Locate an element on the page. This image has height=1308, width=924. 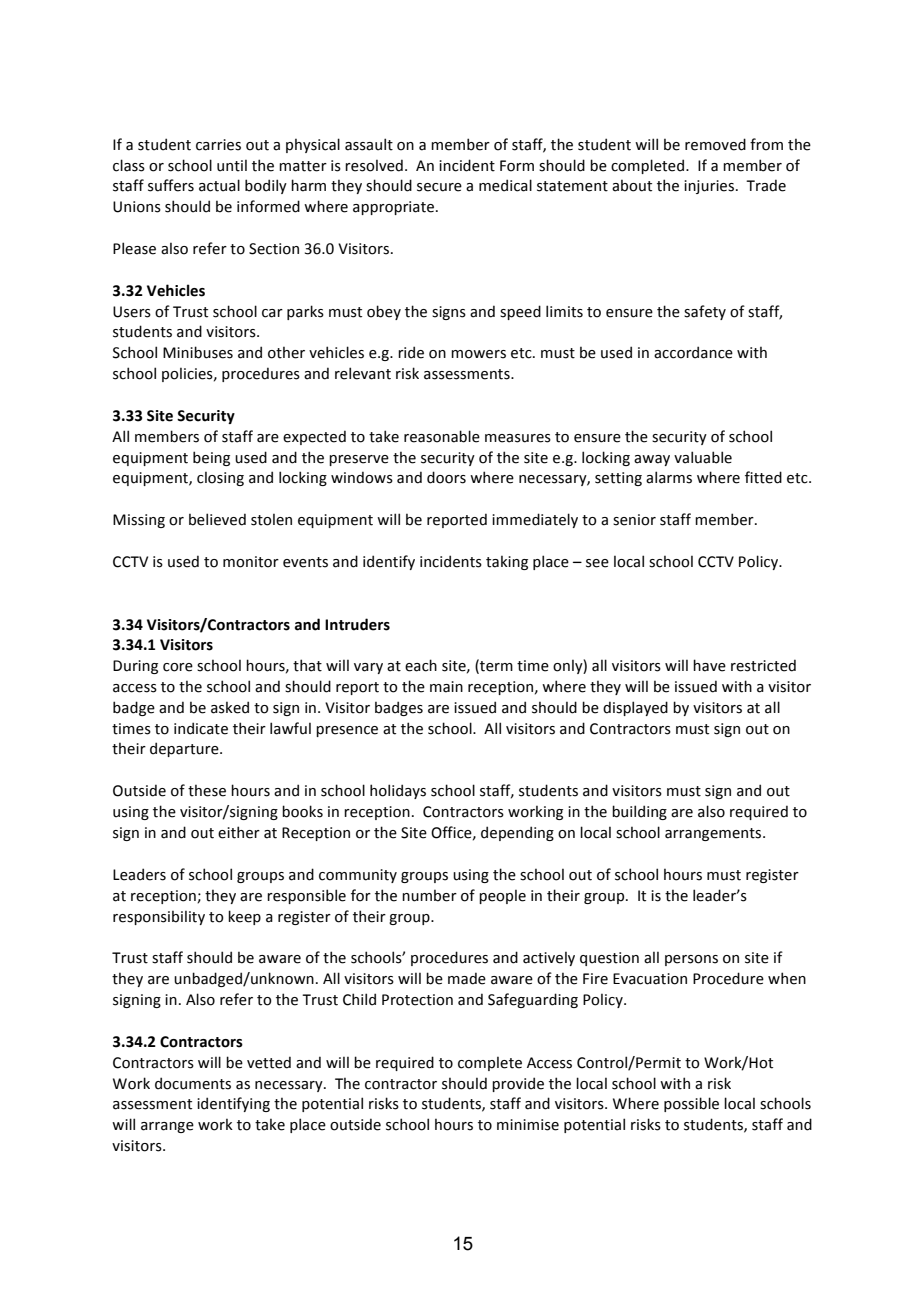
have is located at coordinates (709, 665).
